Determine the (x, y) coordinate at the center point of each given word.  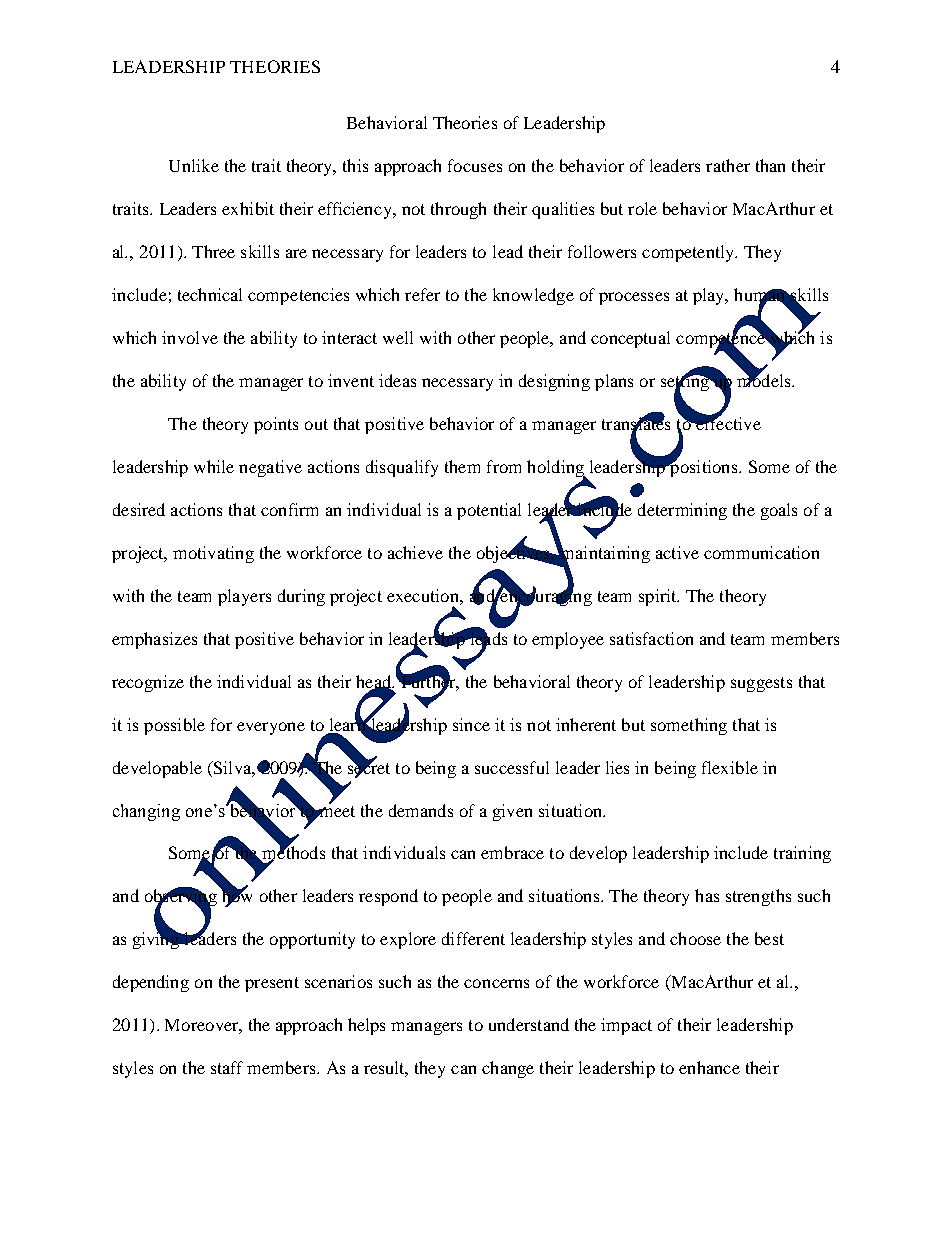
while (214, 466)
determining (682, 511)
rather (728, 165)
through (458, 210)
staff (227, 1067)
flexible (730, 767)
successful (512, 767)
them (462, 466)
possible (174, 726)
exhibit (248, 208)
